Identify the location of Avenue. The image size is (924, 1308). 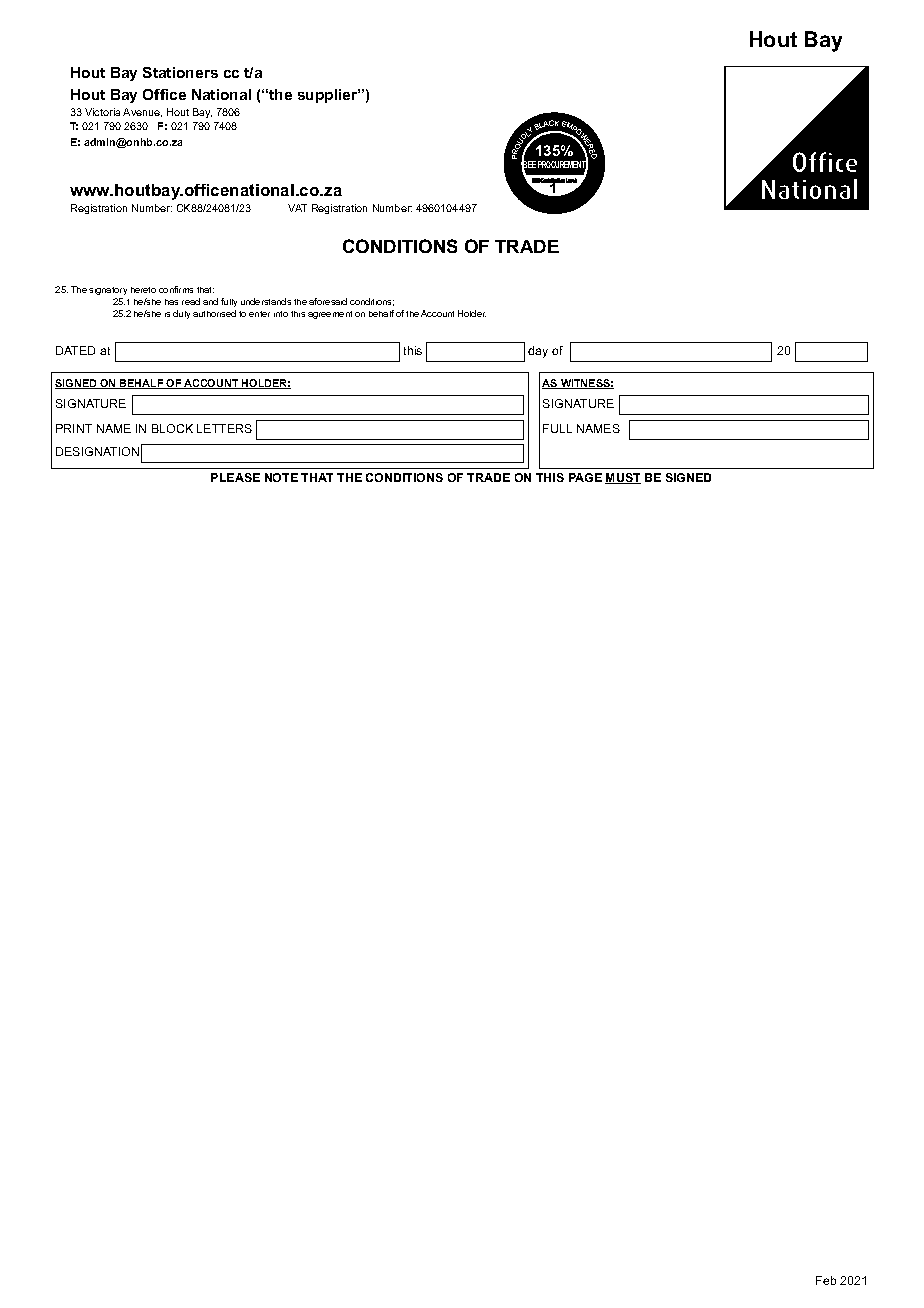
(142, 112).
